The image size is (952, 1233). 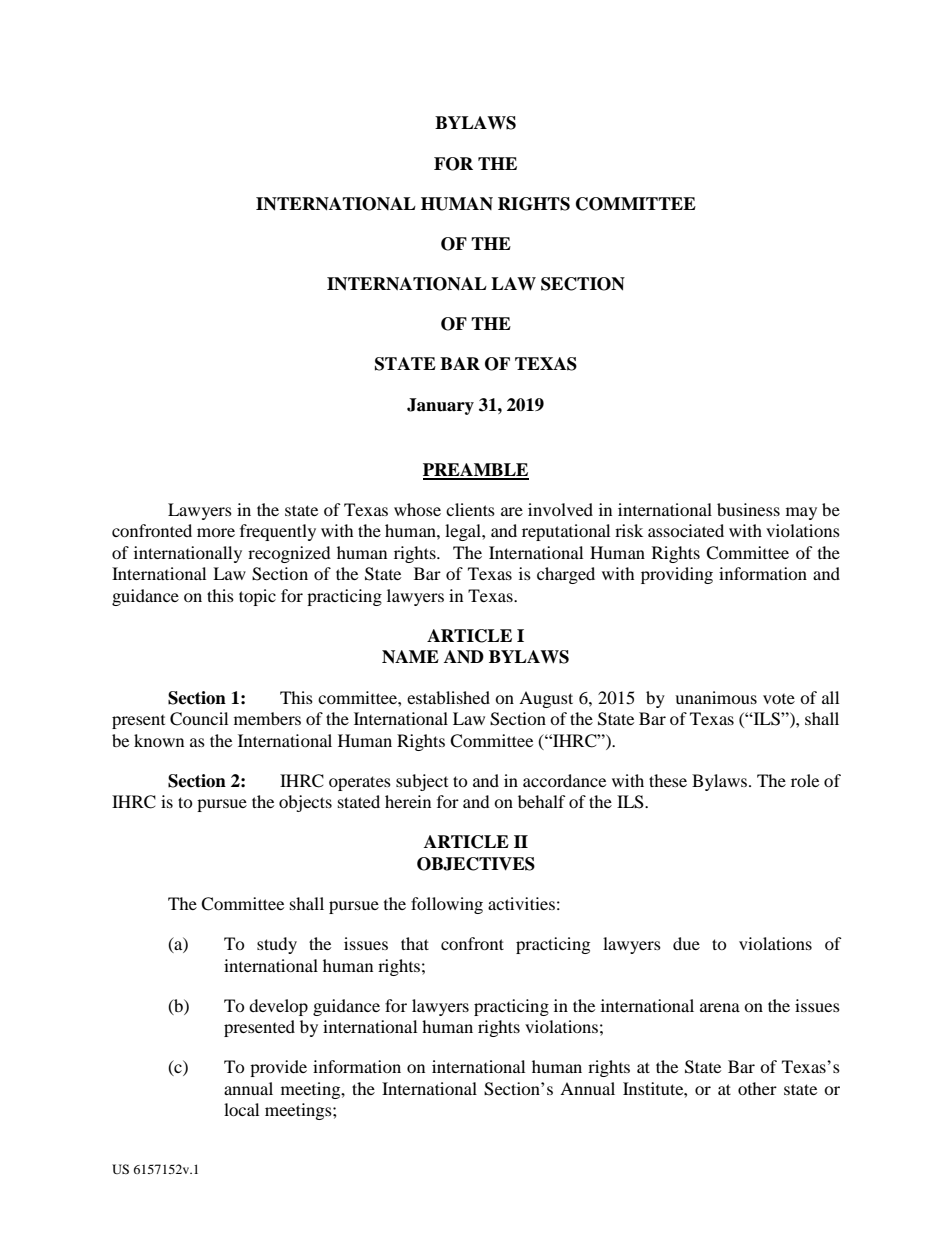 I want to click on provide, so click(x=278, y=1068).
